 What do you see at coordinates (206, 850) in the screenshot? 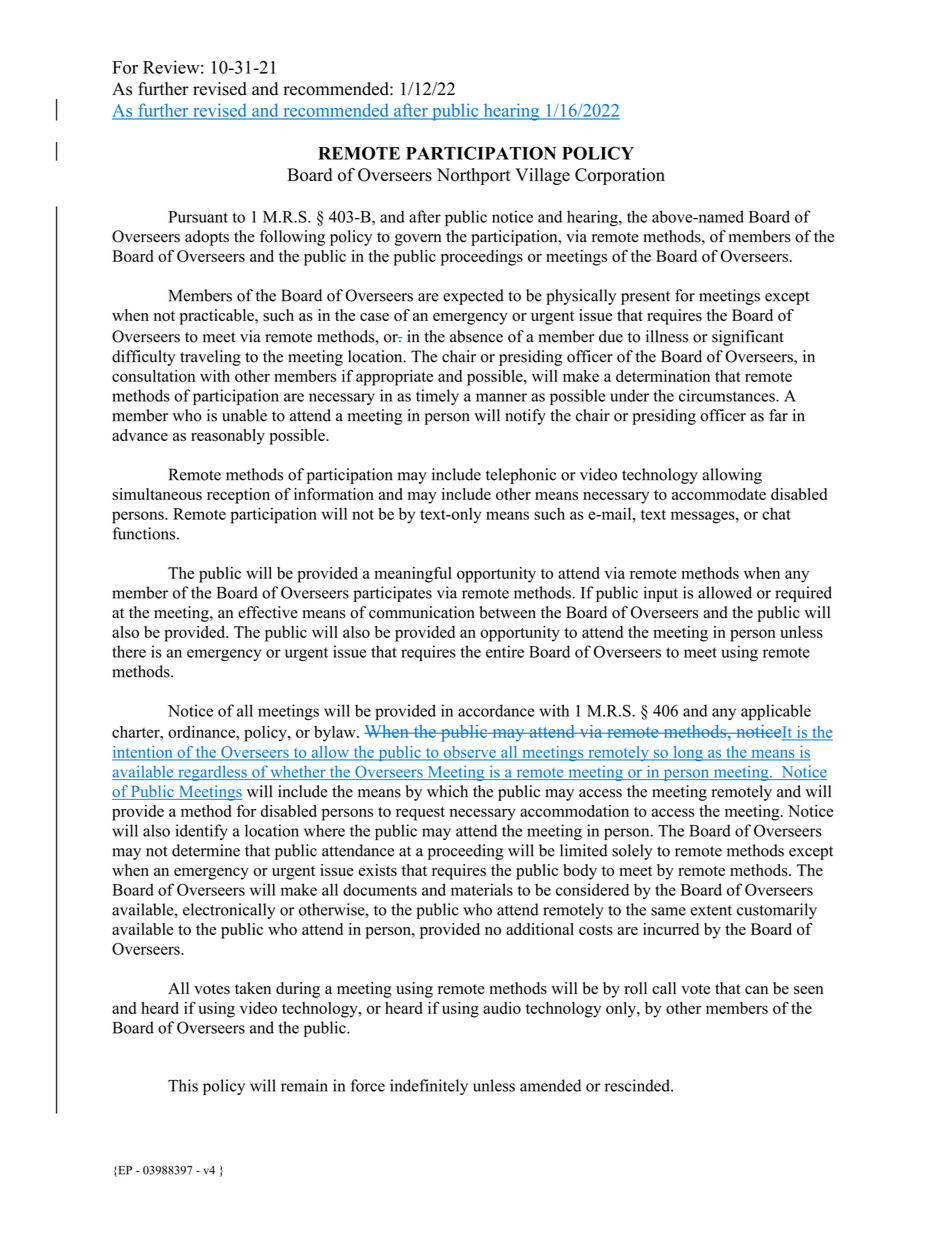
I see `determine` at bounding box center [206, 850].
